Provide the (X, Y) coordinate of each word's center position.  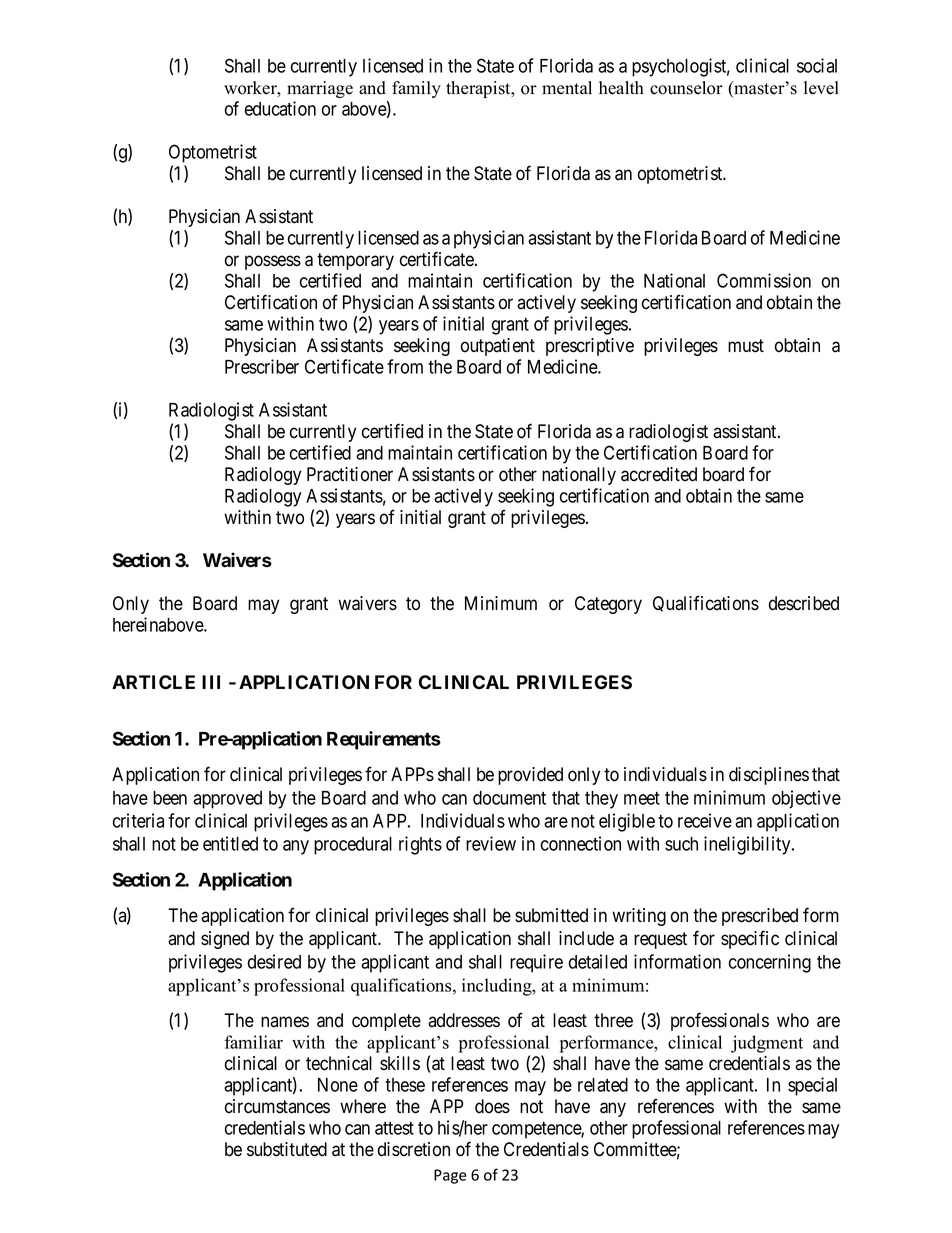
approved (227, 800)
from (405, 366)
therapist (479, 89)
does (492, 1106)
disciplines (769, 776)
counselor (686, 88)
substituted (287, 1149)
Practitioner (350, 474)
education (280, 108)
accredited (659, 474)
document (509, 798)
